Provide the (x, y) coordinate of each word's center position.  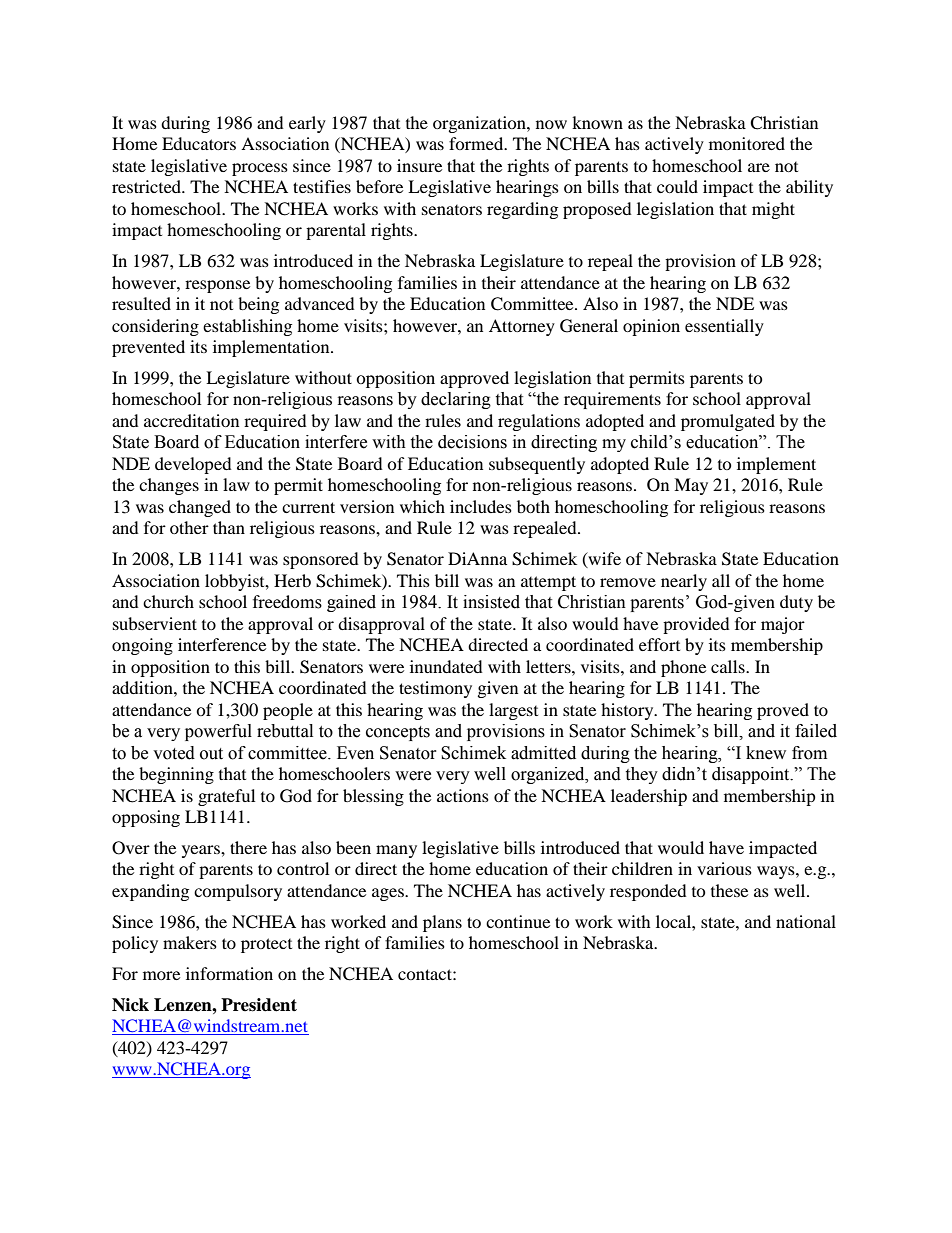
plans (442, 923)
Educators (199, 143)
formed (477, 143)
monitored (747, 143)
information (229, 973)
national (806, 921)
